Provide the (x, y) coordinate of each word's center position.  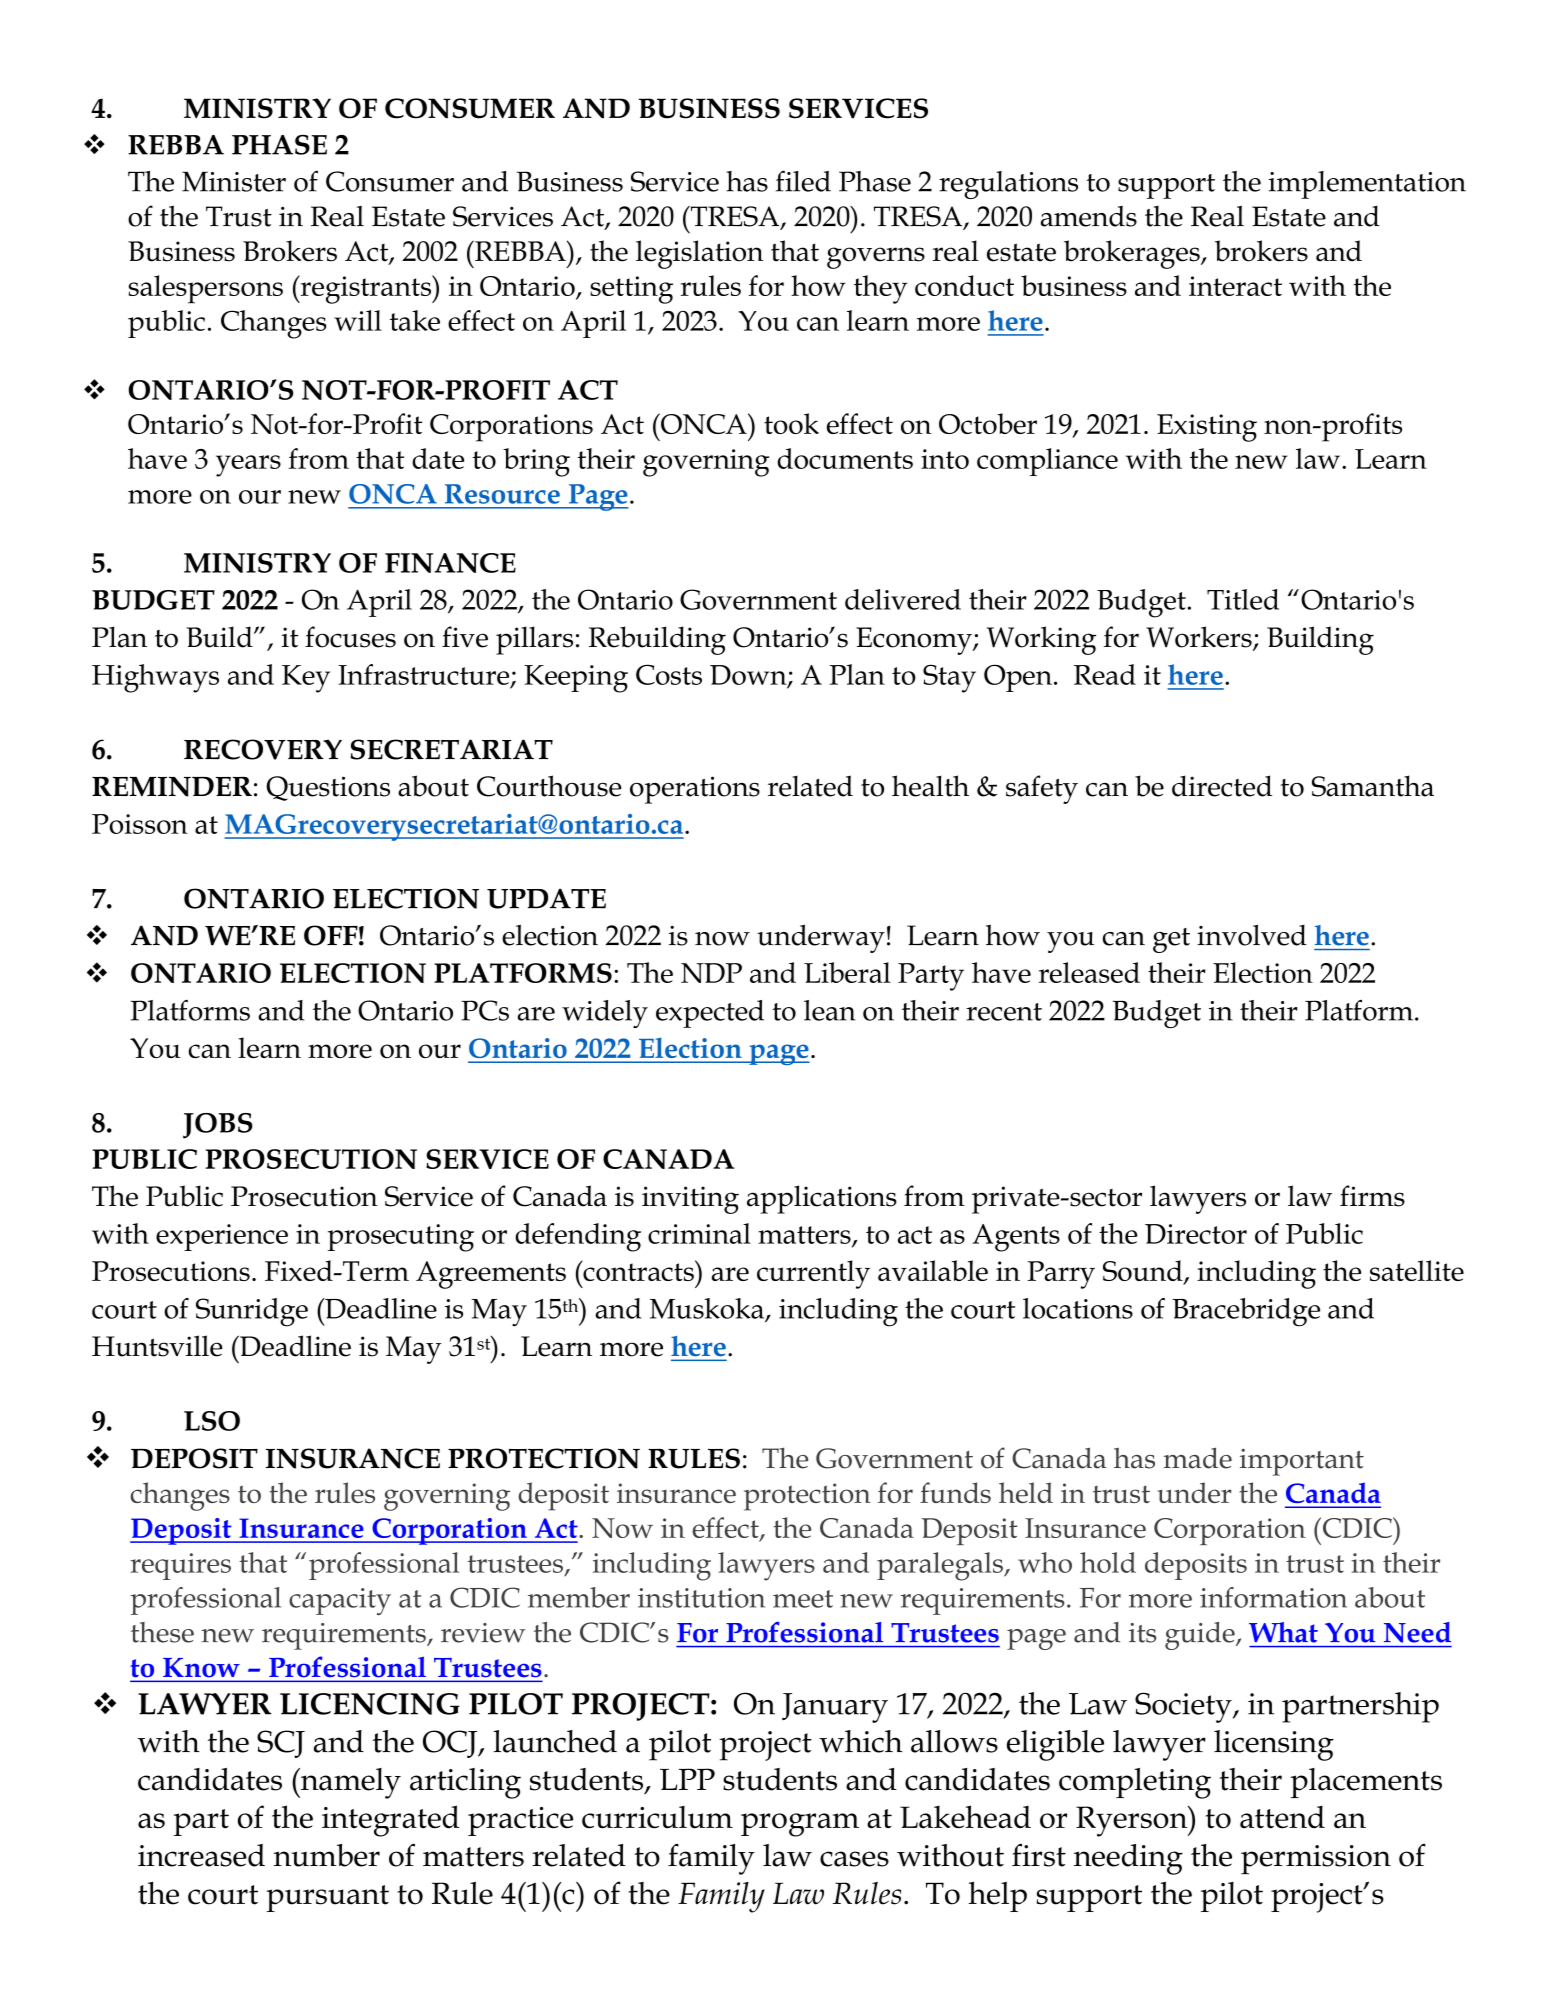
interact (1235, 286)
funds (955, 1492)
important (1302, 1462)
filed (803, 181)
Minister (234, 181)
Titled (1243, 599)
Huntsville (157, 1346)
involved (1252, 935)
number (327, 1855)
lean (830, 1010)
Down (749, 676)
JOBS (218, 1126)
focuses (350, 637)
